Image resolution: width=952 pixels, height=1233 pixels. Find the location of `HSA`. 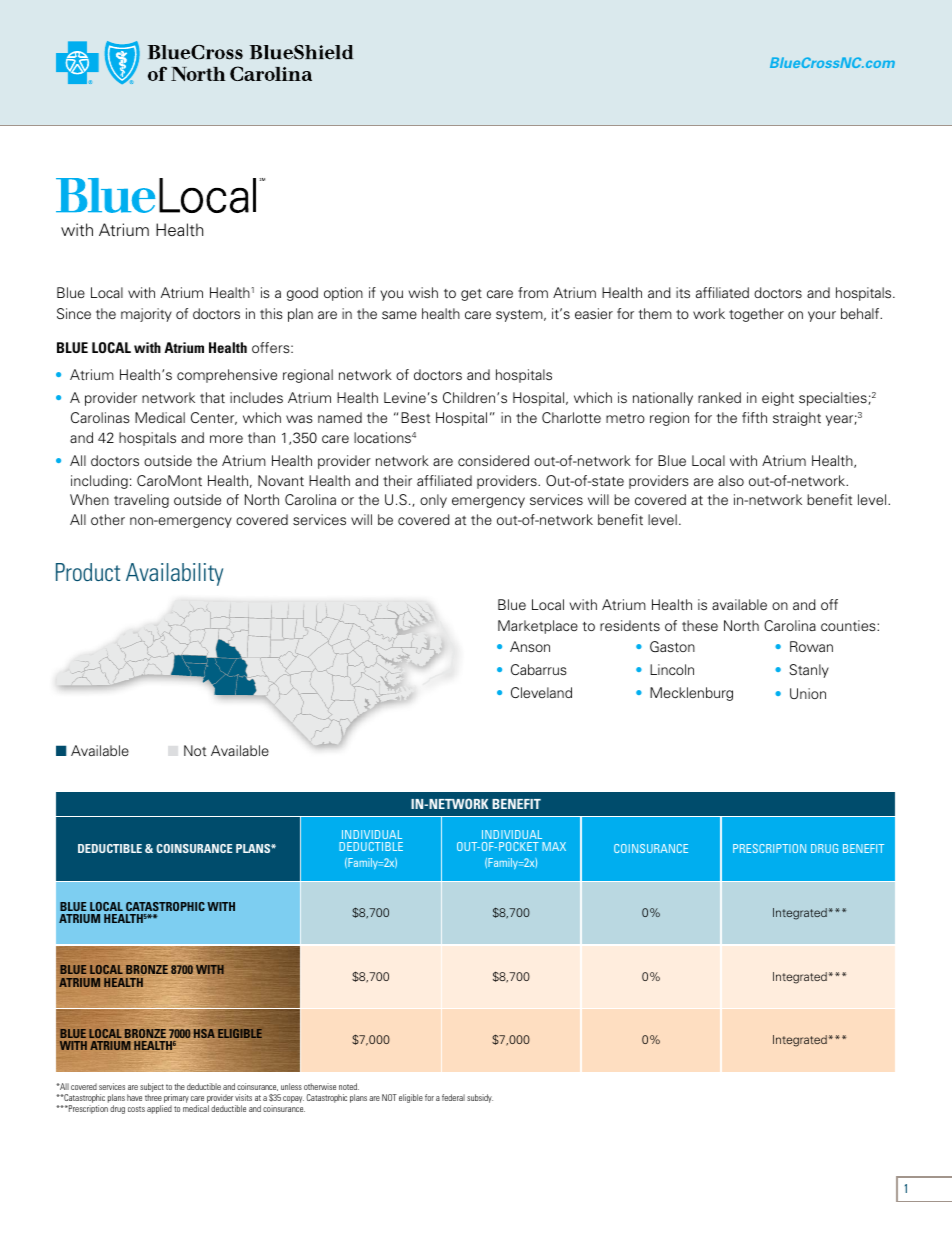

HSA is located at coordinates (204, 1033).
